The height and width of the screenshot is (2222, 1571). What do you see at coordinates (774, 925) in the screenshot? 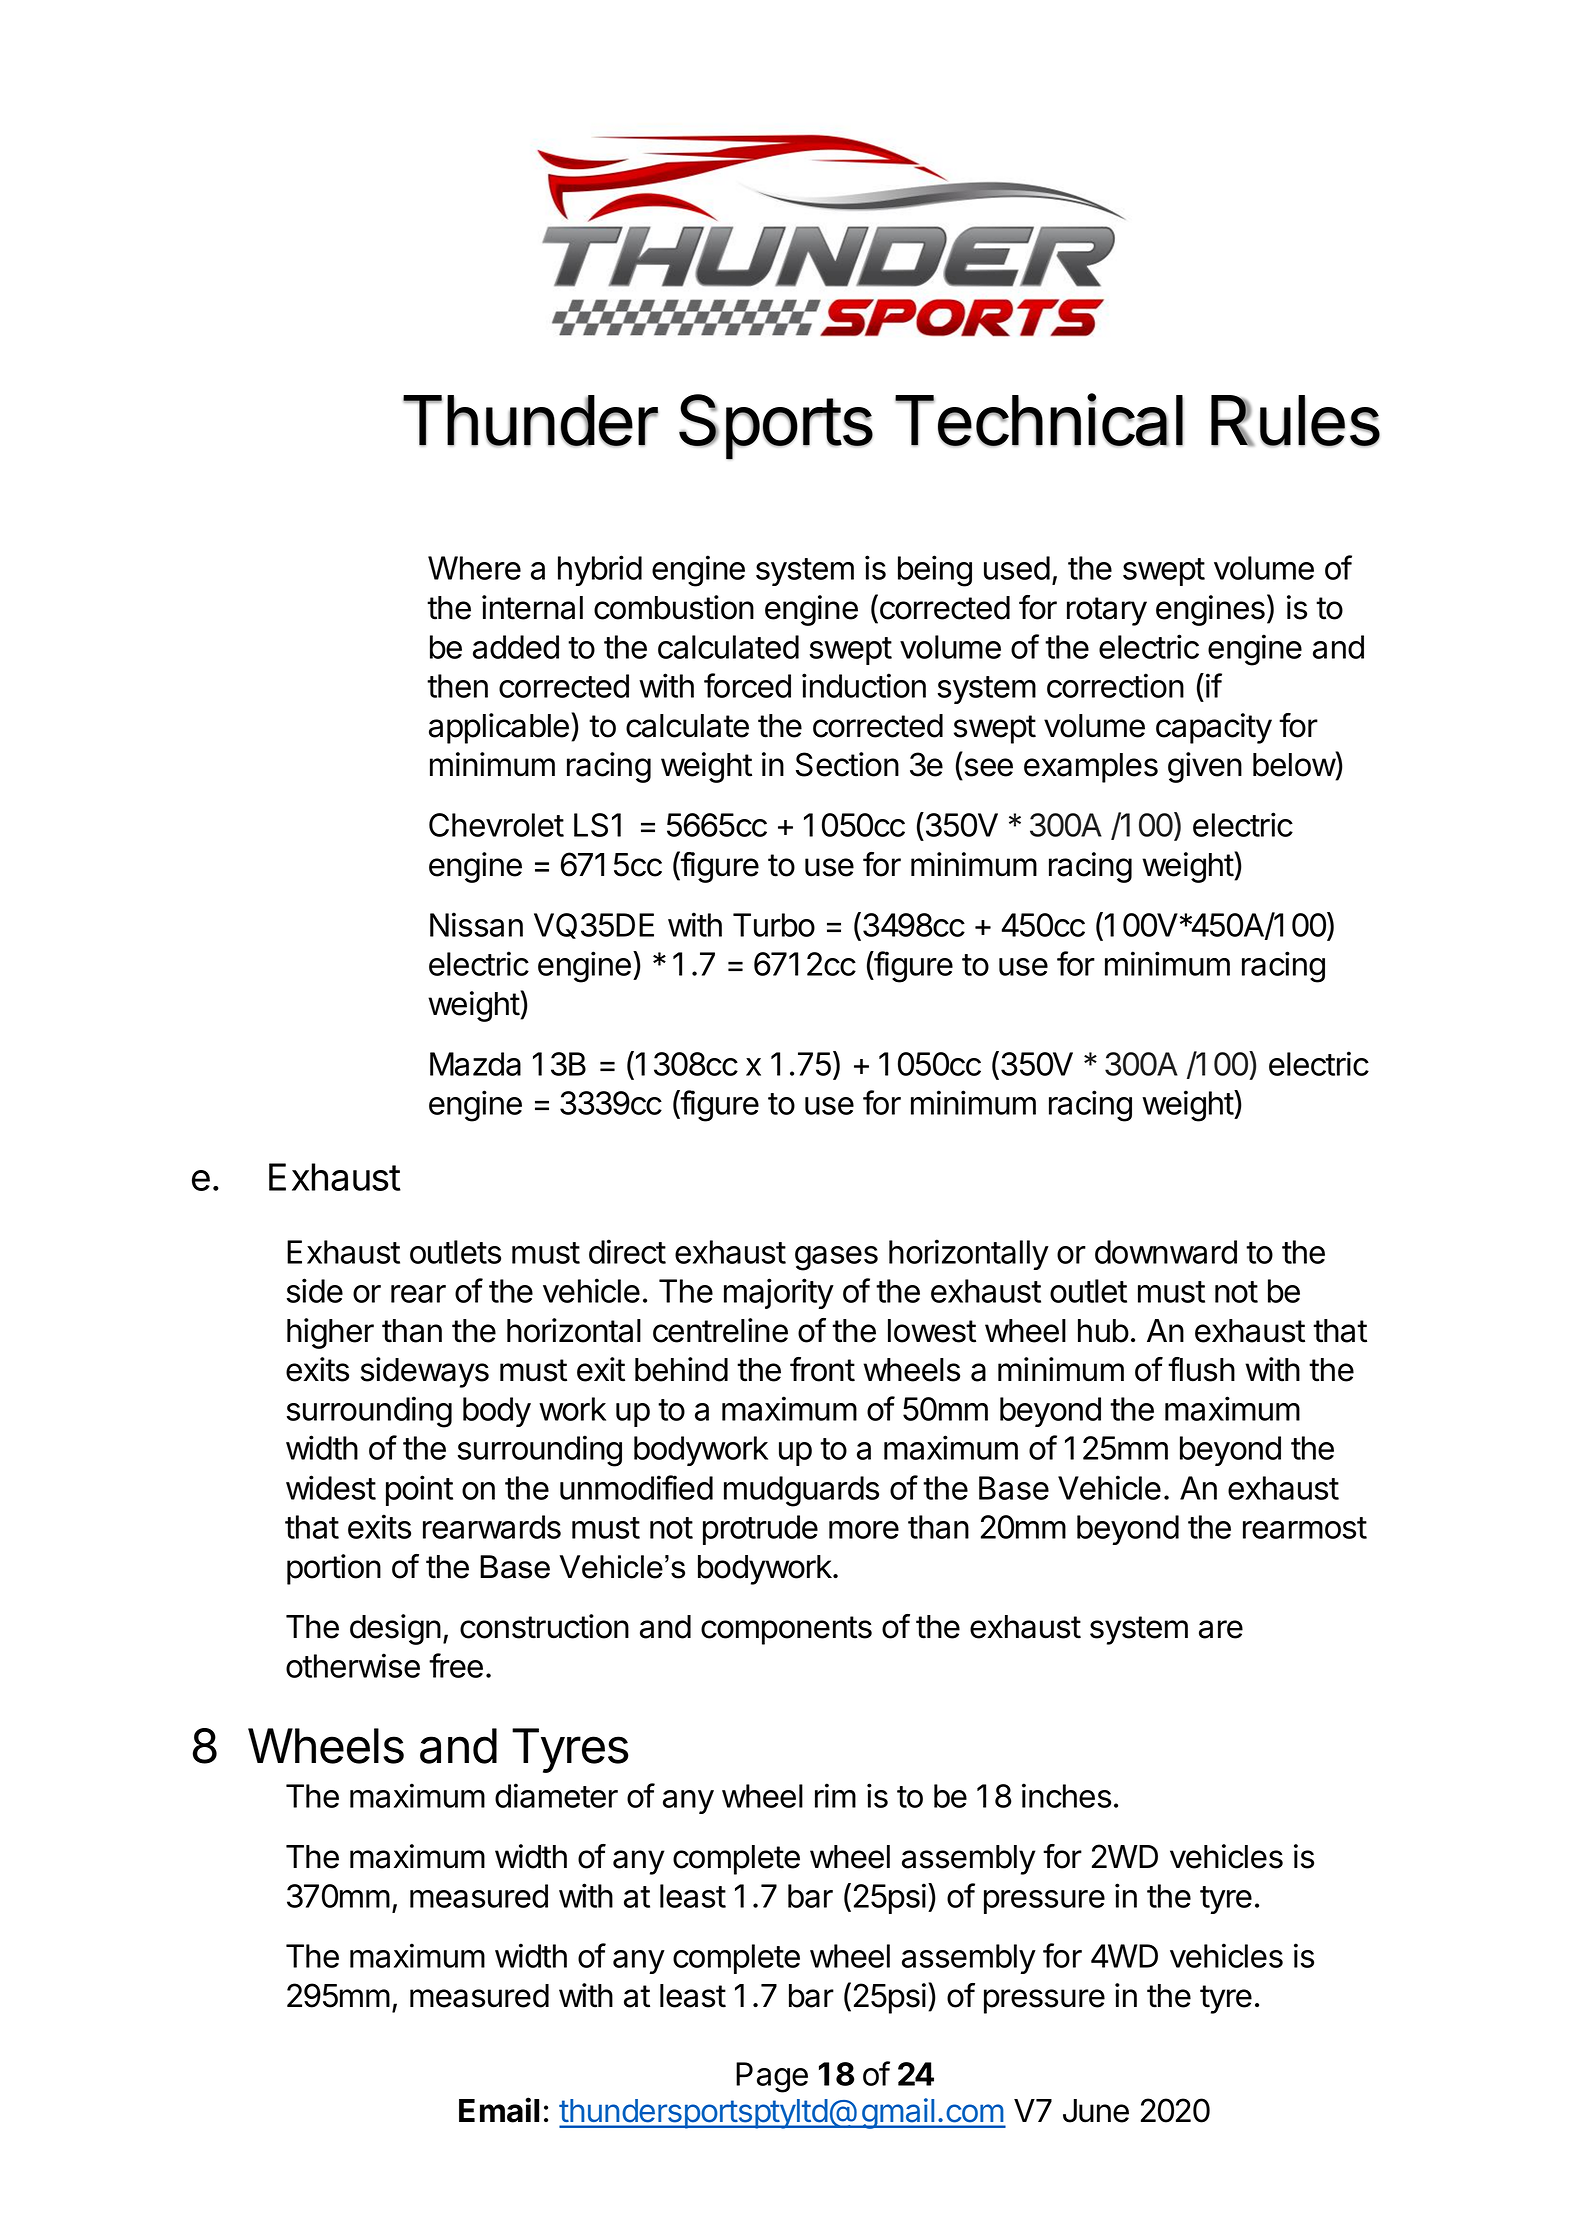
I see `Turbo` at bounding box center [774, 925].
